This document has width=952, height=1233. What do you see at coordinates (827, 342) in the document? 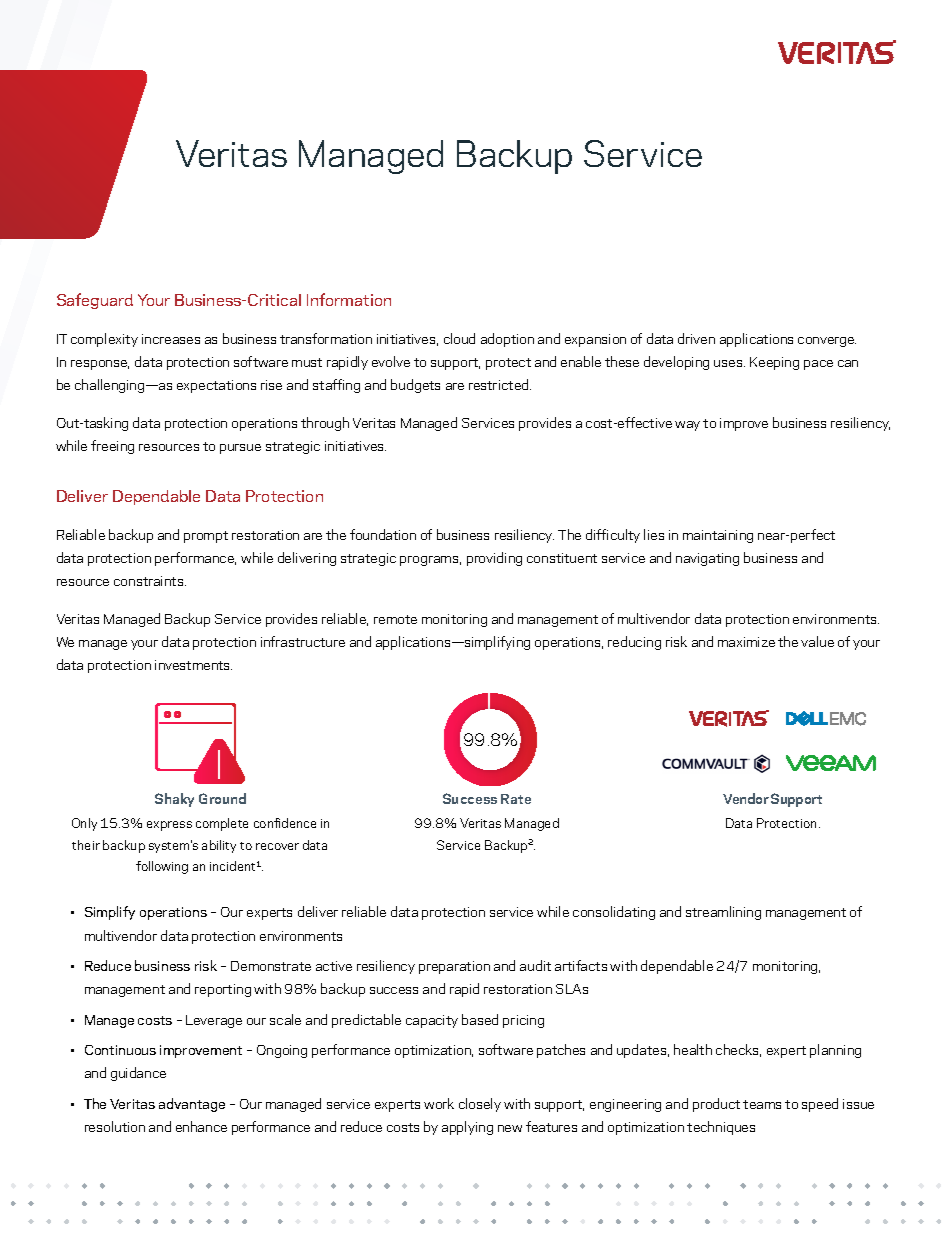
I see `converge` at bounding box center [827, 342].
